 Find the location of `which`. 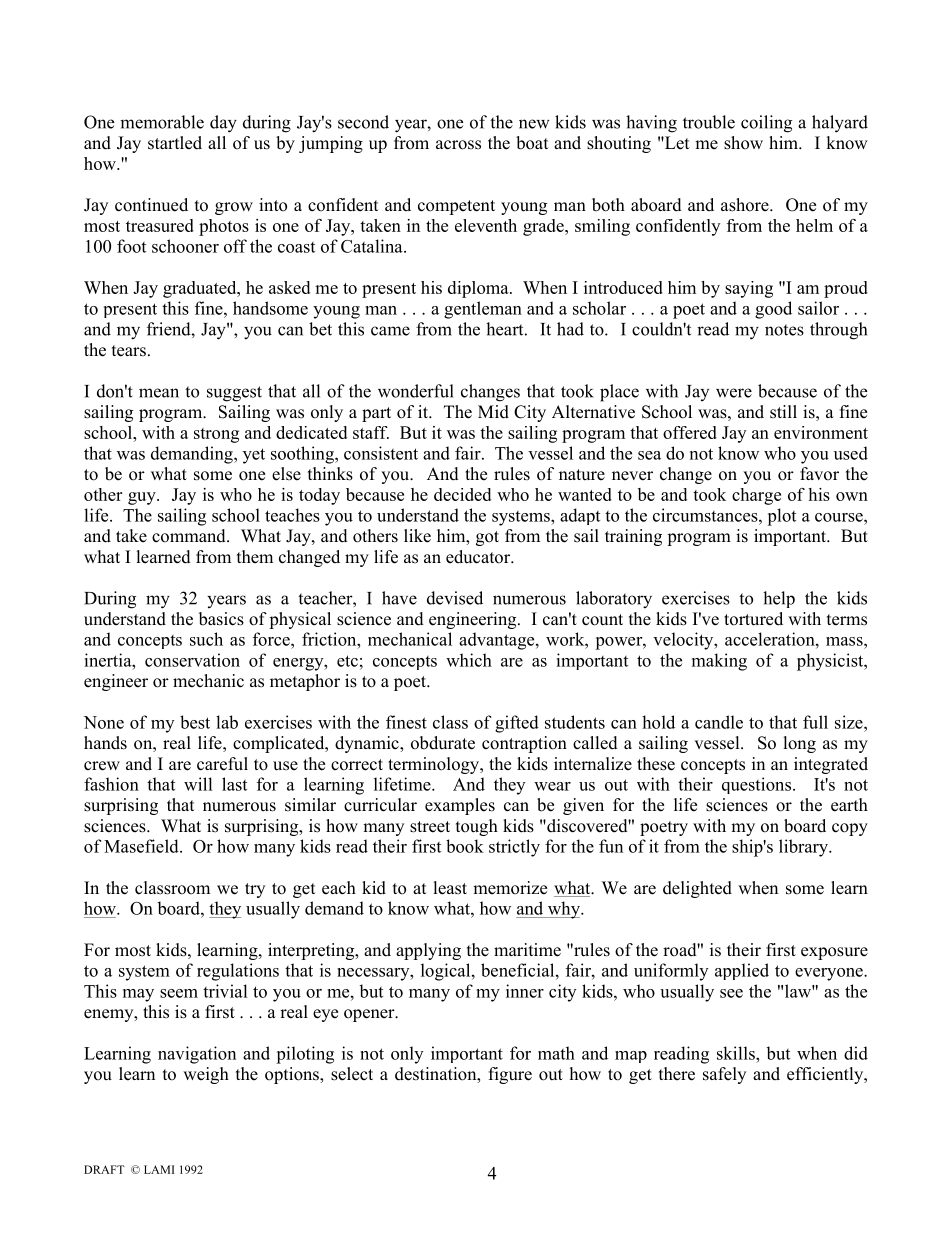

which is located at coordinates (469, 660).
